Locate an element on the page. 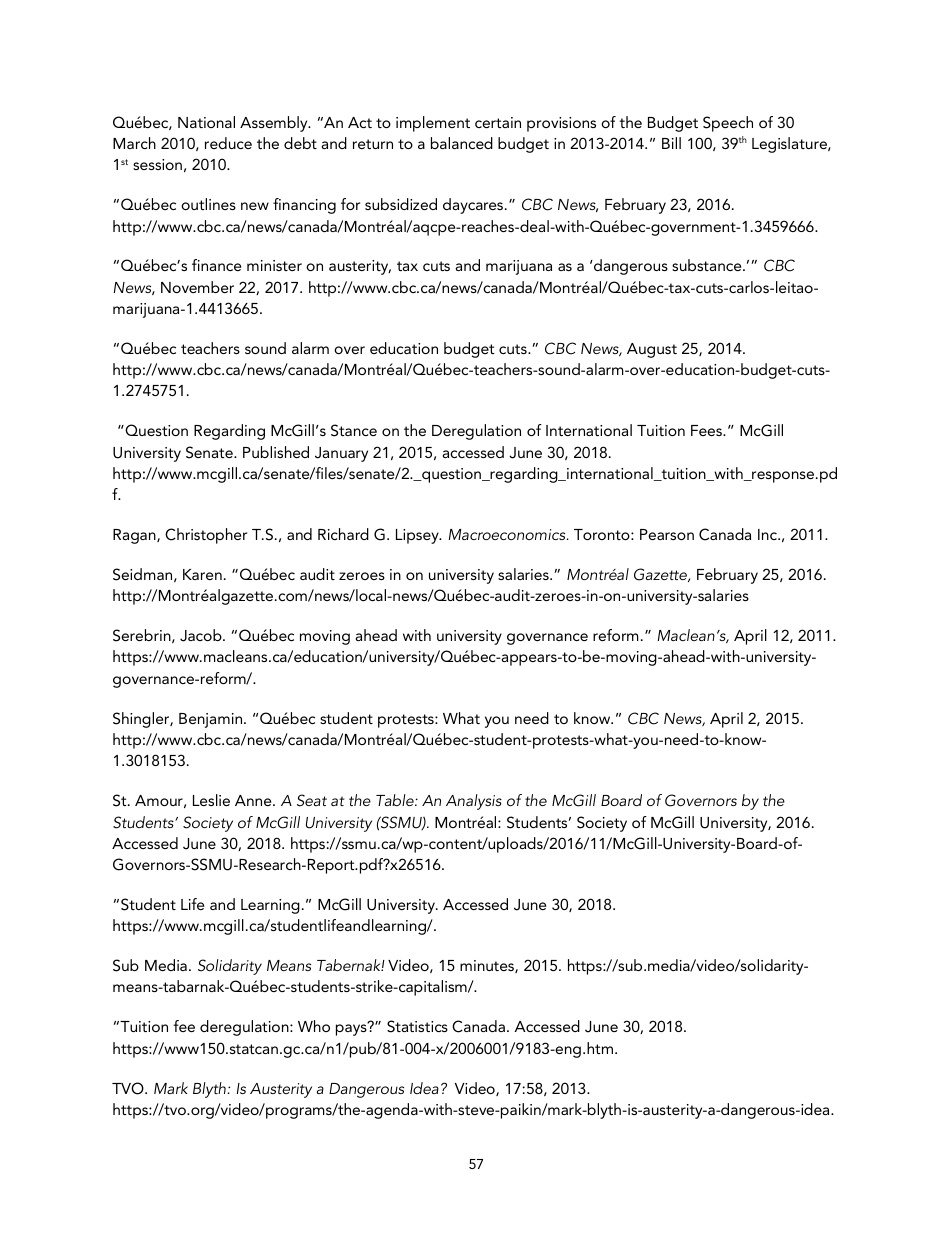 The image size is (952, 1233). minutes is located at coordinates (488, 966).
